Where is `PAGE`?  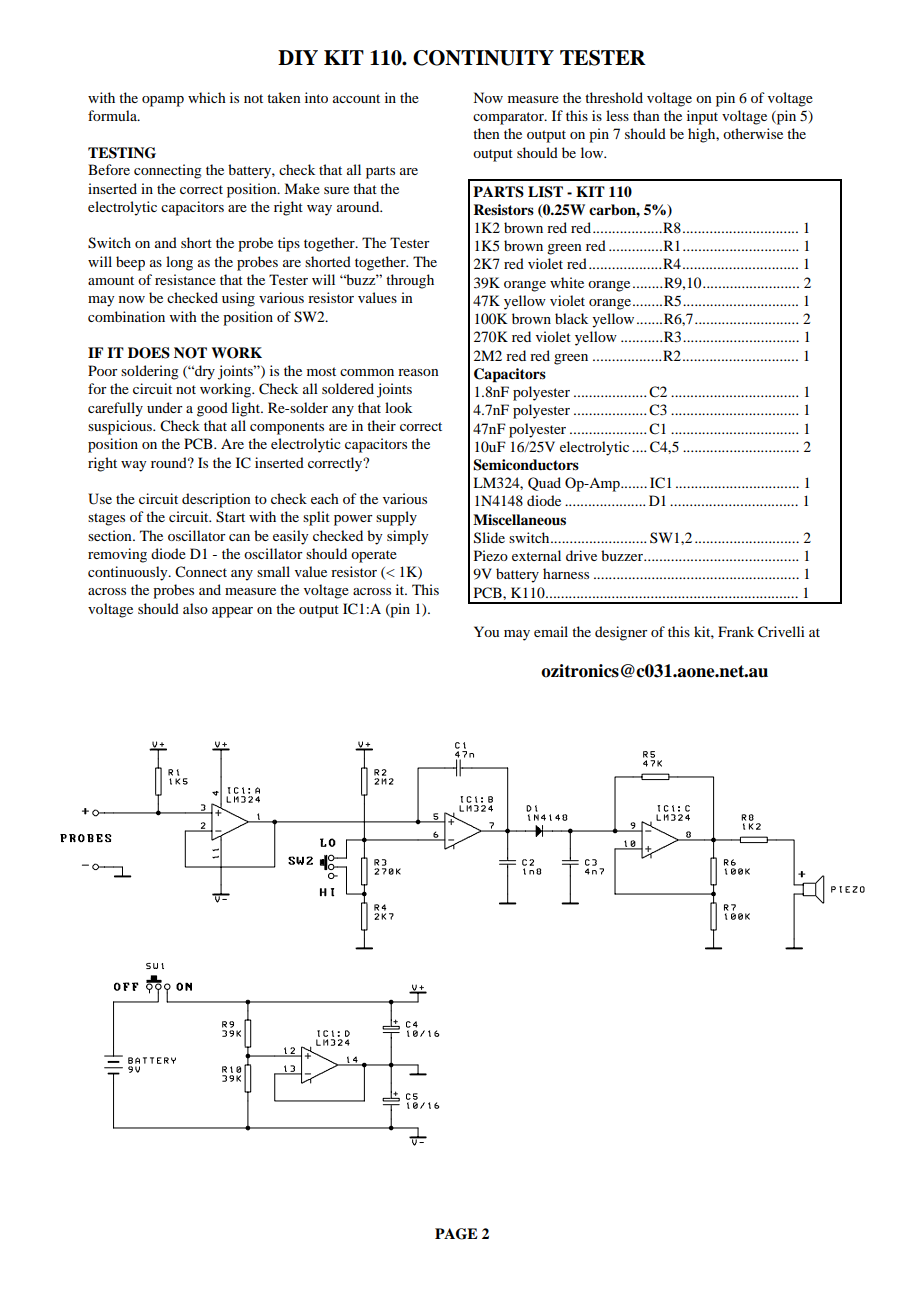
PAGE is located at coordinates (456, 1234).
